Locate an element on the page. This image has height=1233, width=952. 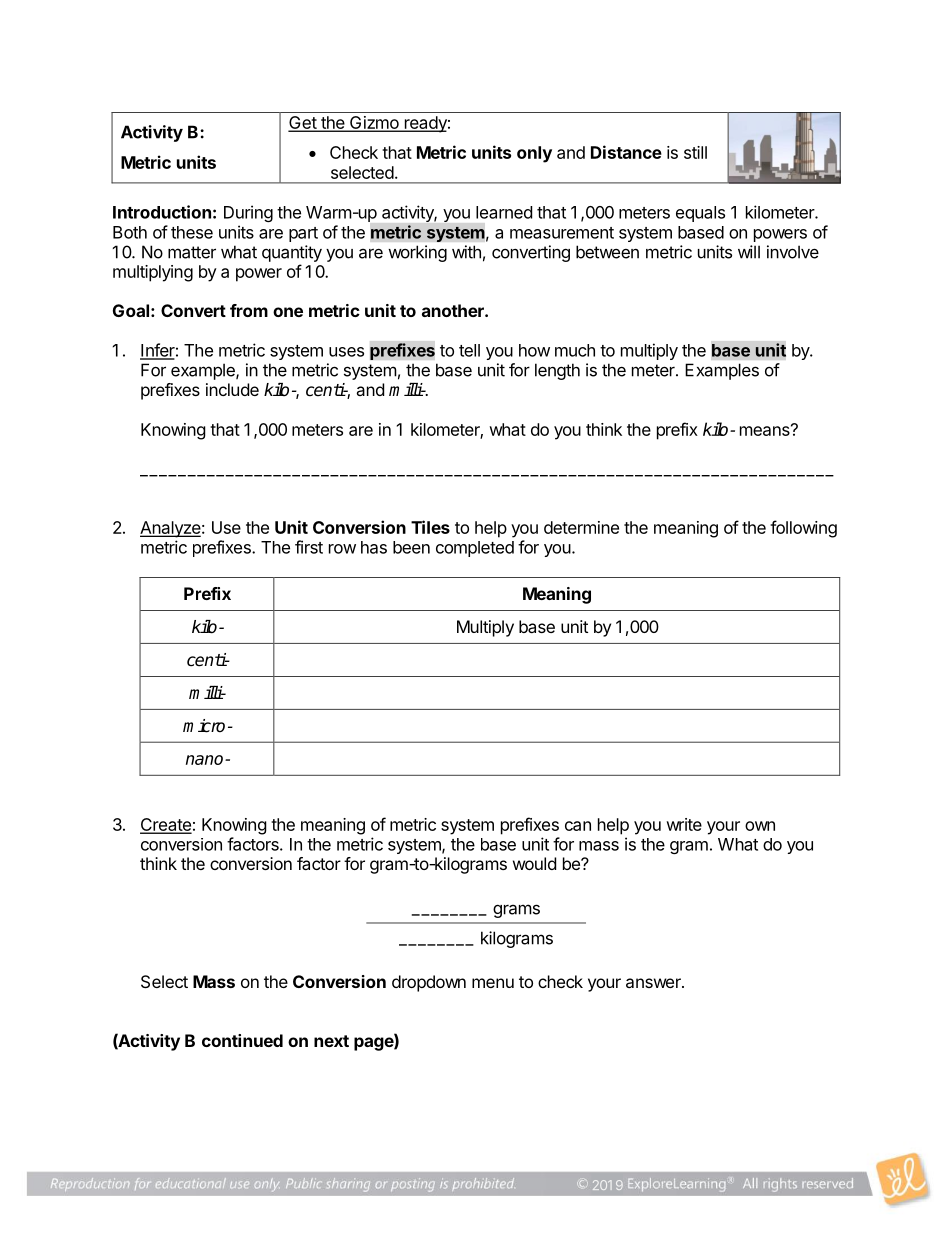
following is located at coordinates (803, 529).
